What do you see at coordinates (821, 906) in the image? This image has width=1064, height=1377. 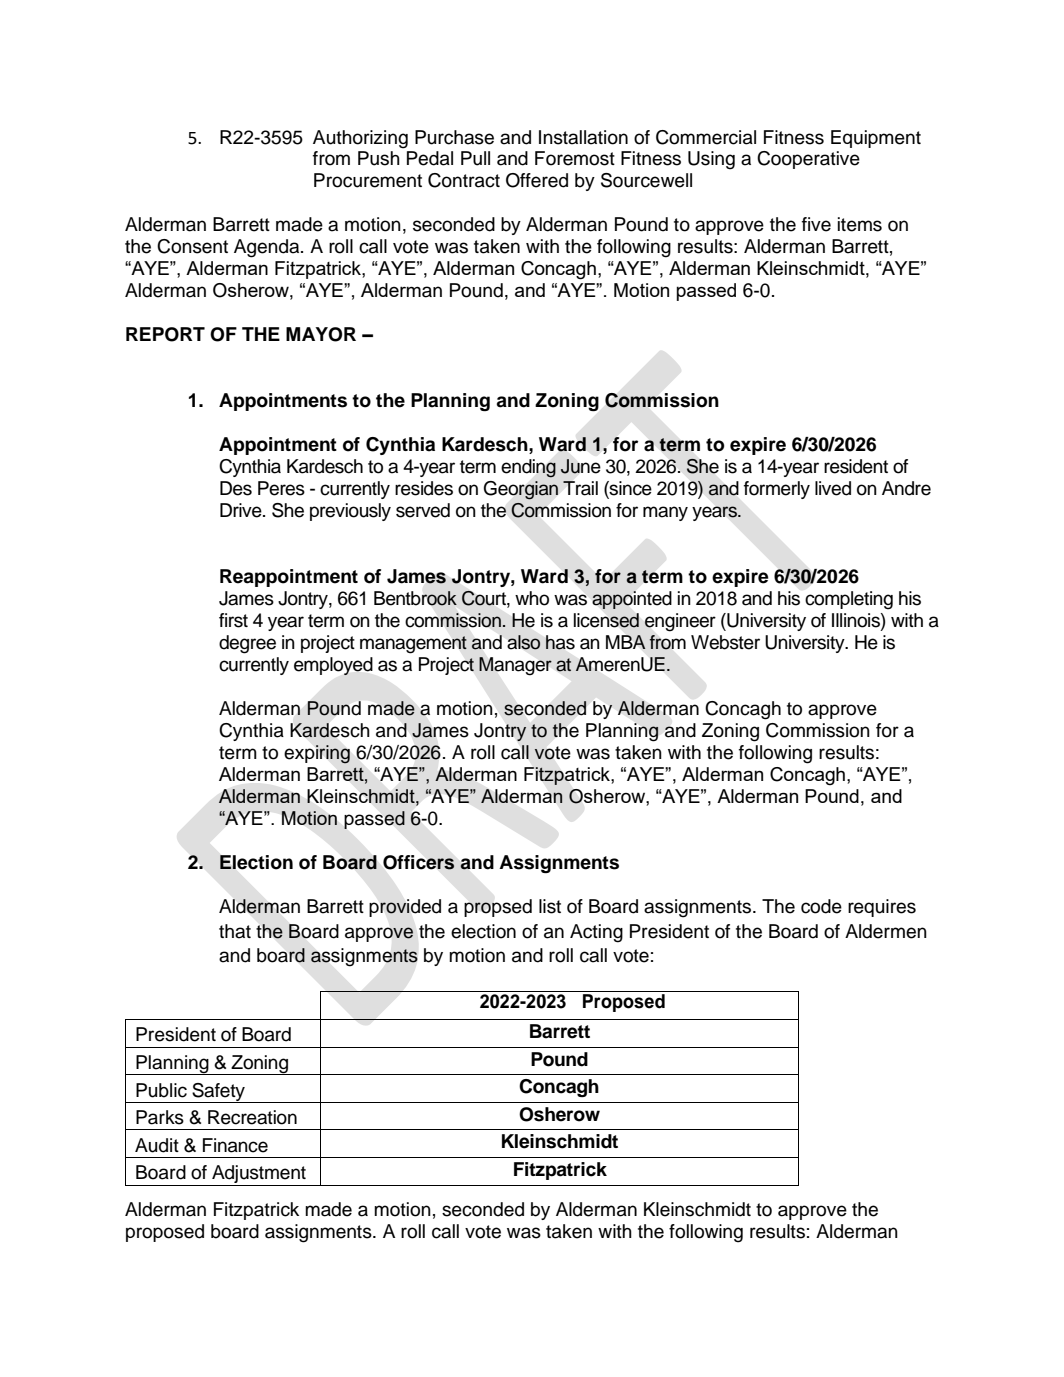 I see `code` at bounding box center [821, 906].
